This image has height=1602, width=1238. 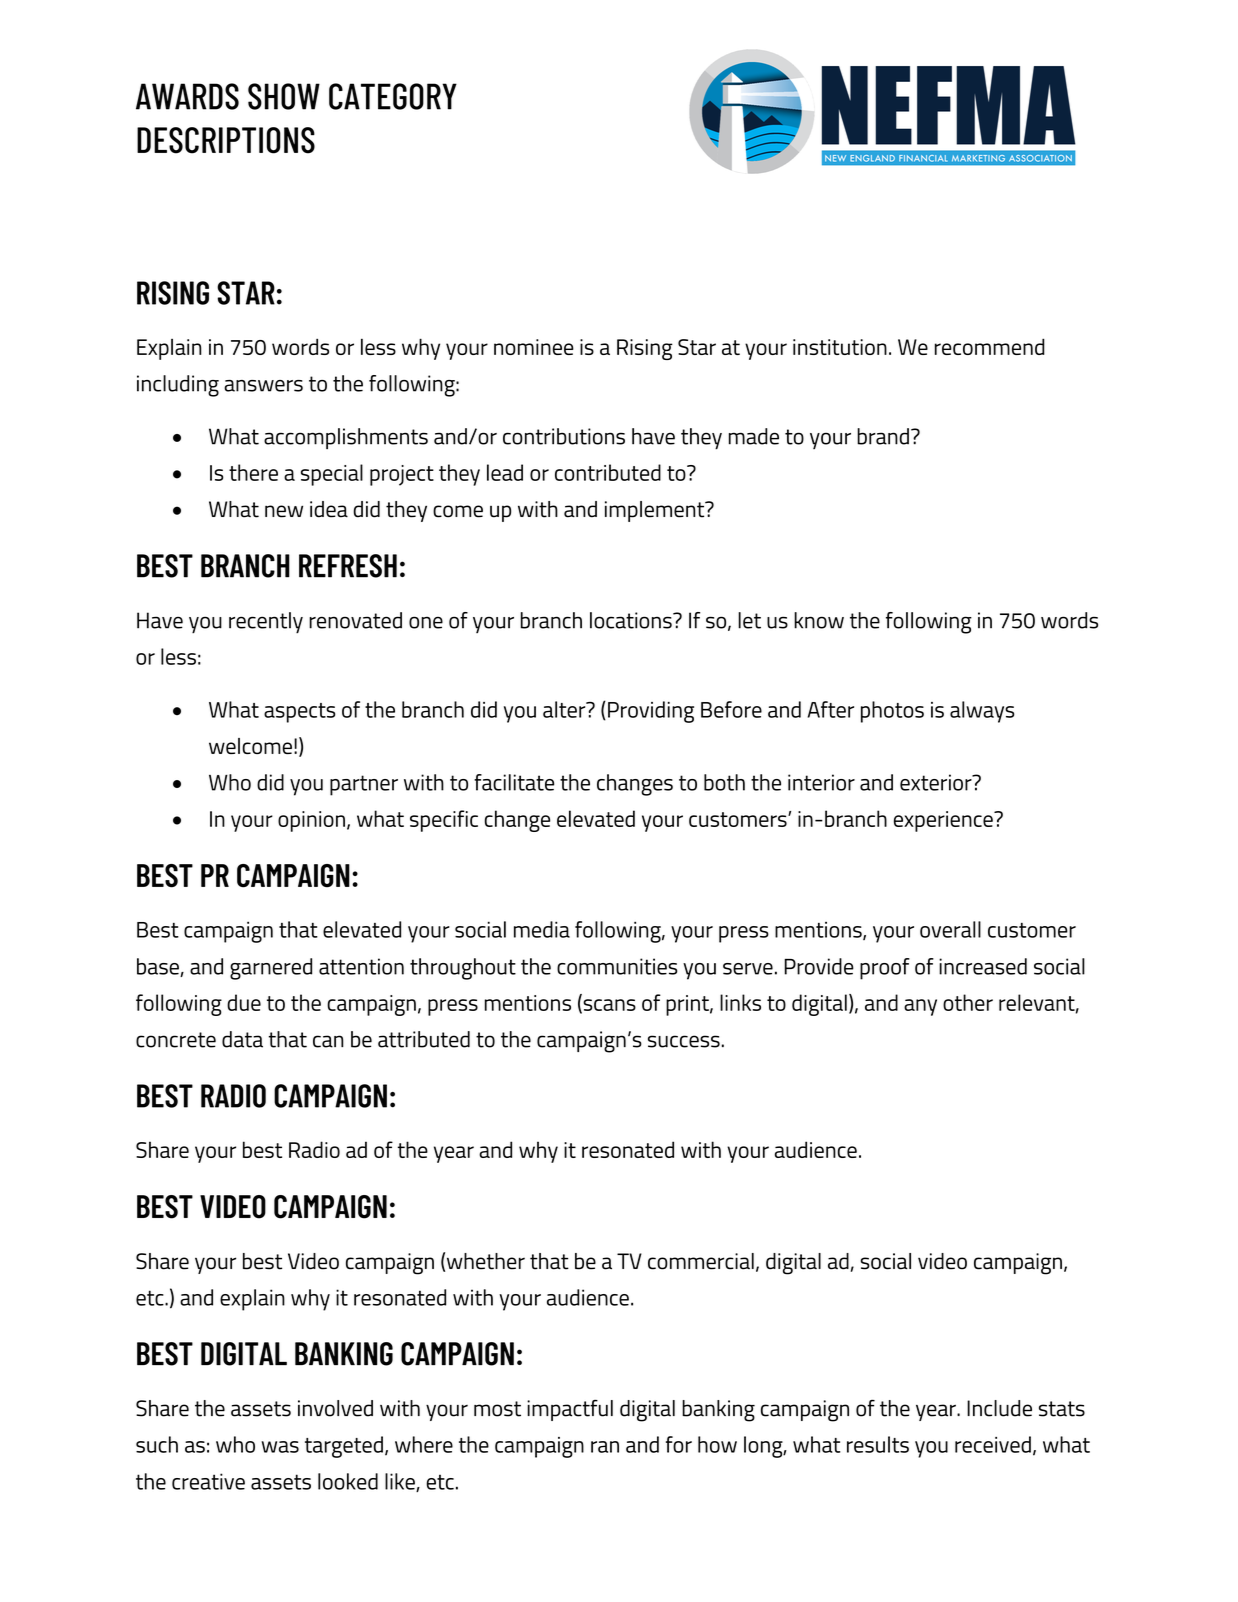 I want to click on recommend, so click(x=990, y=346).
